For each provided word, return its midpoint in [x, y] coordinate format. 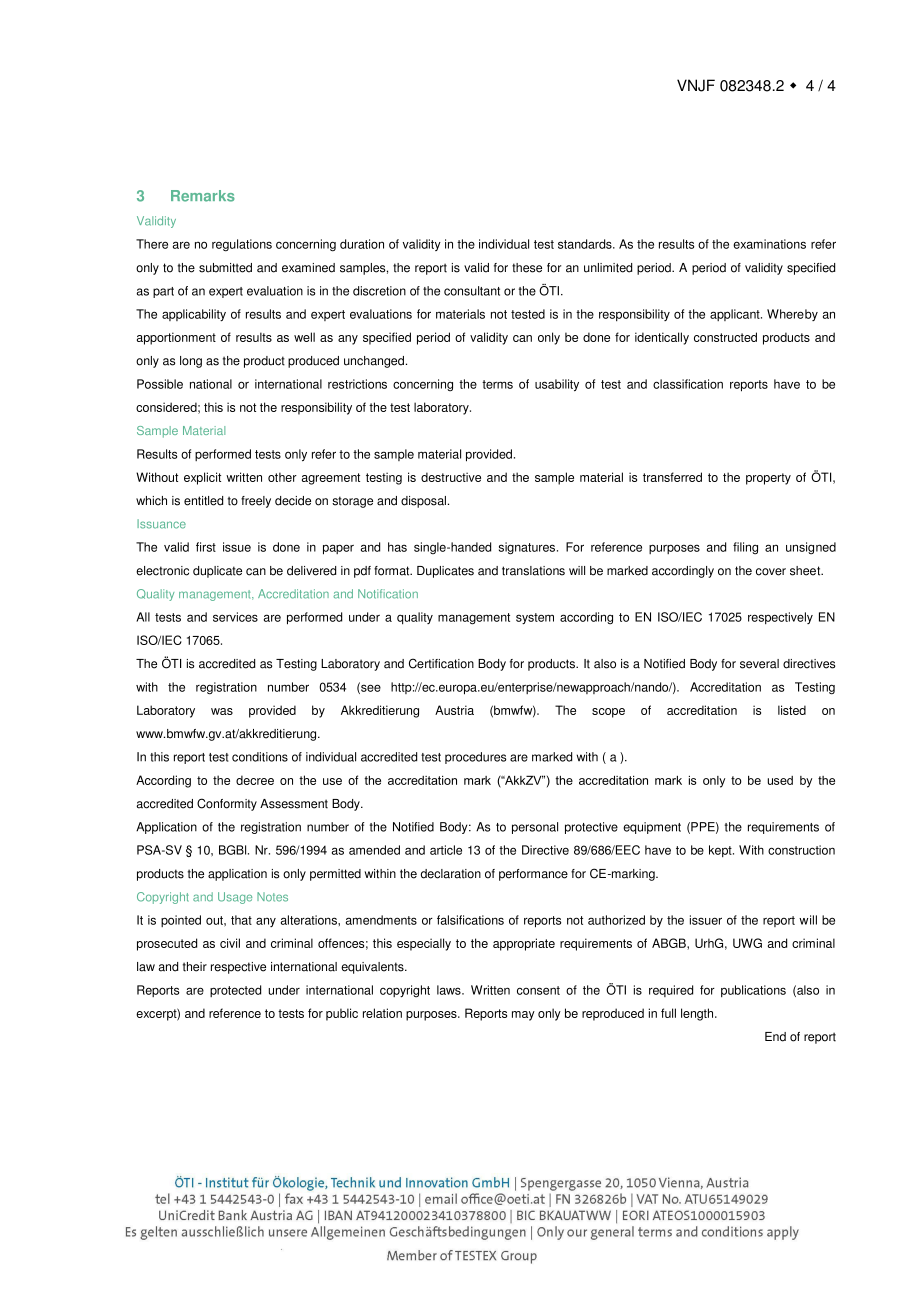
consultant [472, 291]
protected [235, 991]
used [780, 780]
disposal [425, 502]
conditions [260, 757]
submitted [225, 268]
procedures [476, 758]
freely [256, 502]
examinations [769, 244]
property [768, 479]
